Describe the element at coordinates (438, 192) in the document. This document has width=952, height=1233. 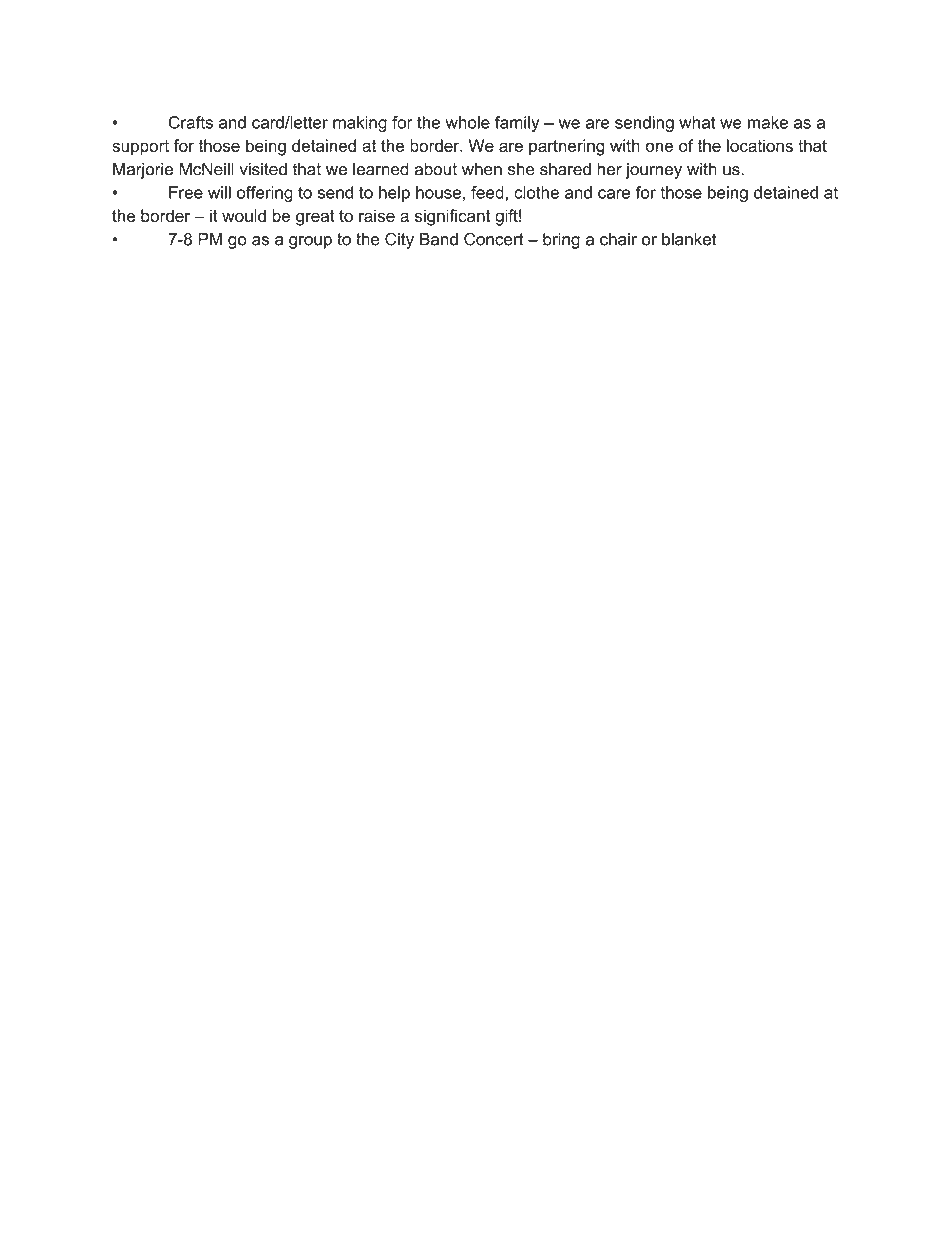
I see `house` at that location.
